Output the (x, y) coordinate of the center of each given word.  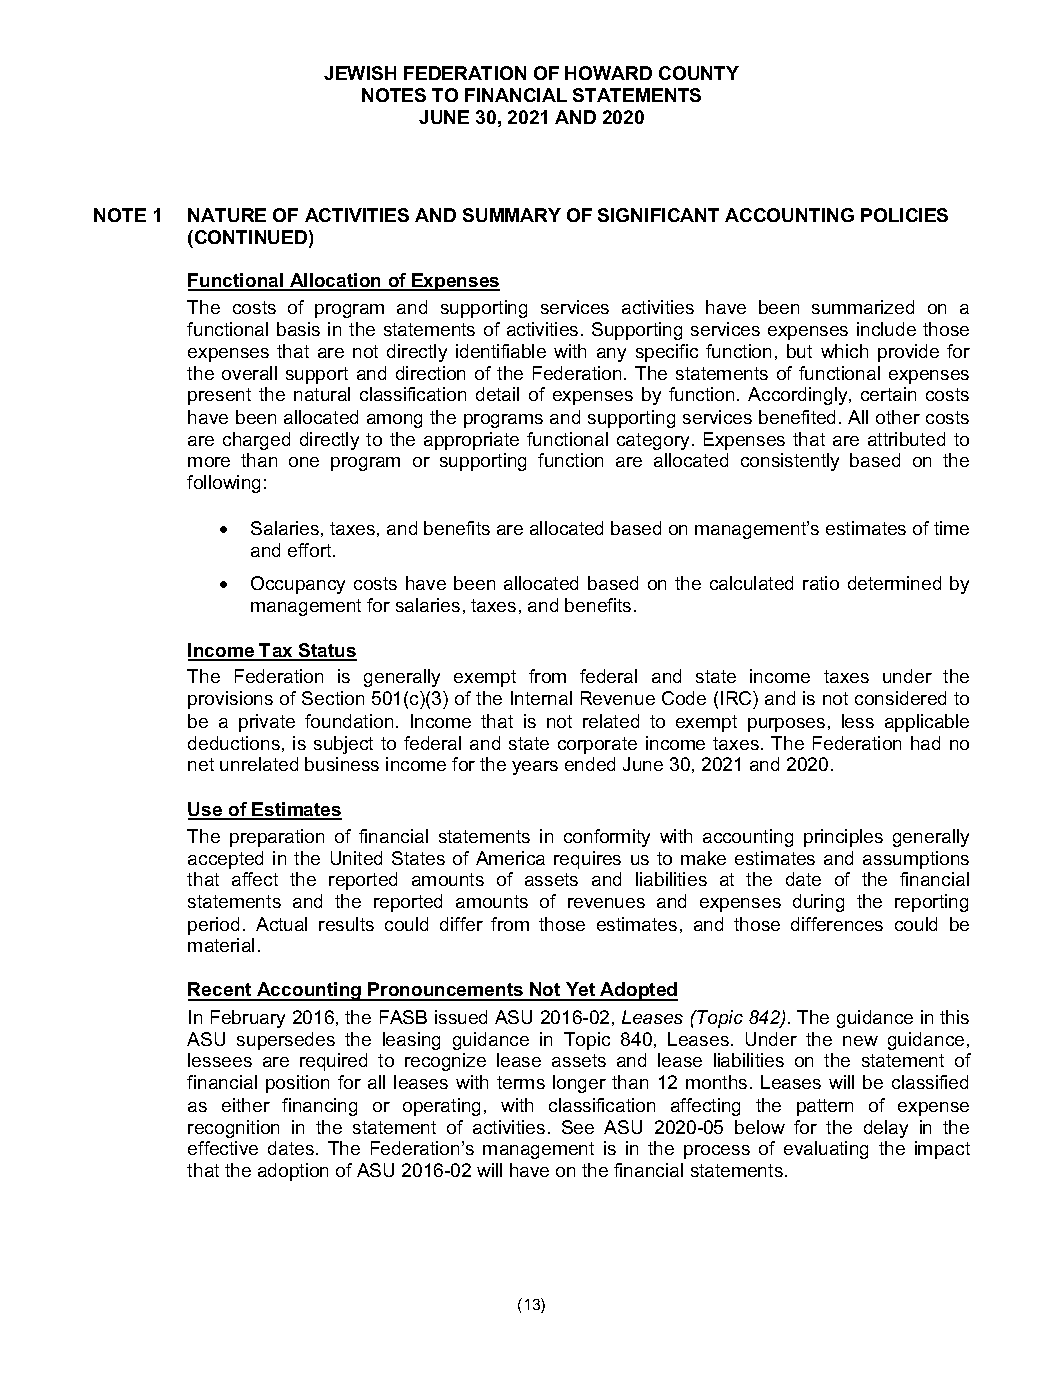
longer (579, 1084)
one (304, 462)
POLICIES (904, 215)
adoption (293, 1172)
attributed (906, 439)
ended (590, 764)
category (653, 441)
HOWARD (608, 73)
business (342, 764)
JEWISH (360, 73)
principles (843, 838)
